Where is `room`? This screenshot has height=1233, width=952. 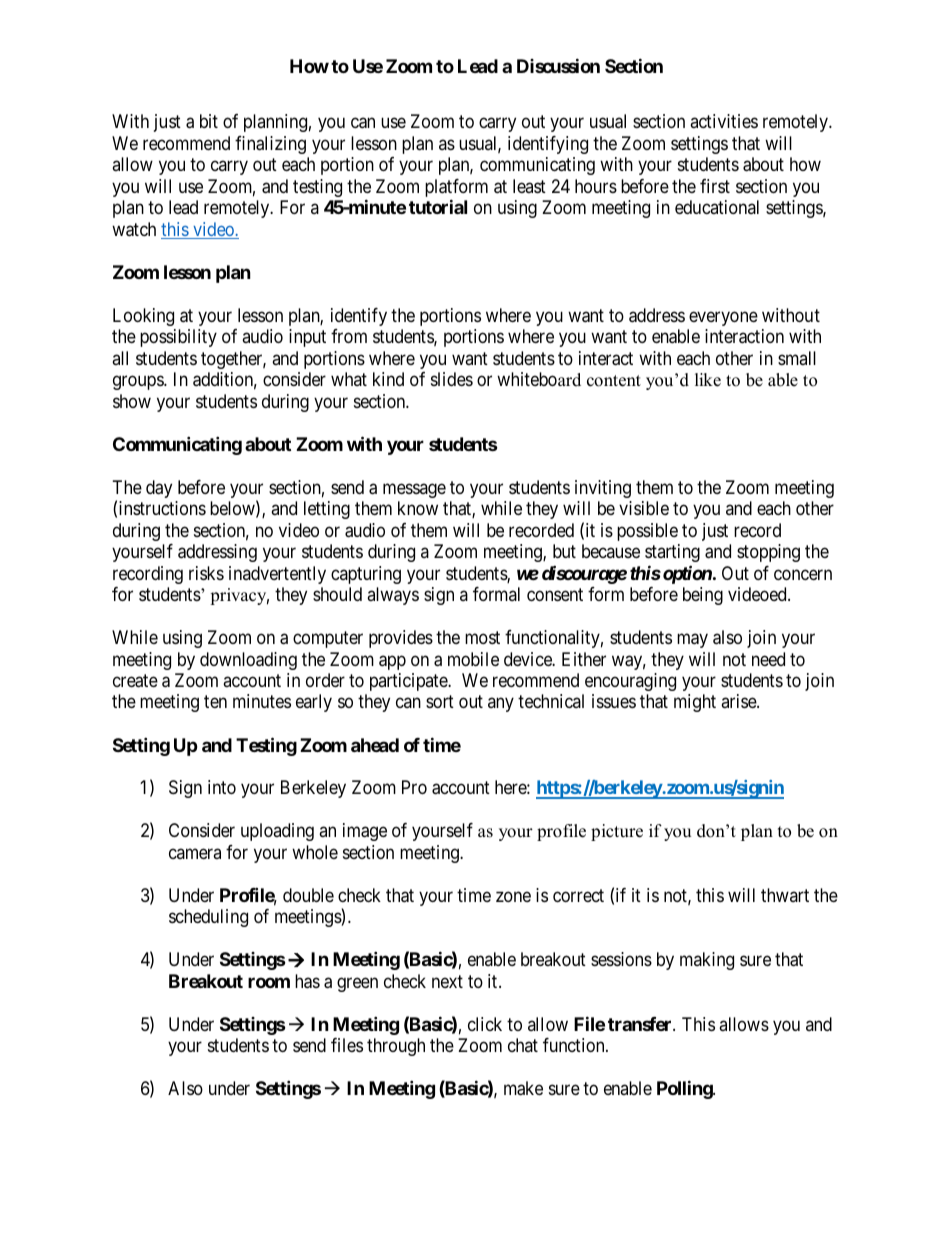 room is located at coordinates (269, 982).
